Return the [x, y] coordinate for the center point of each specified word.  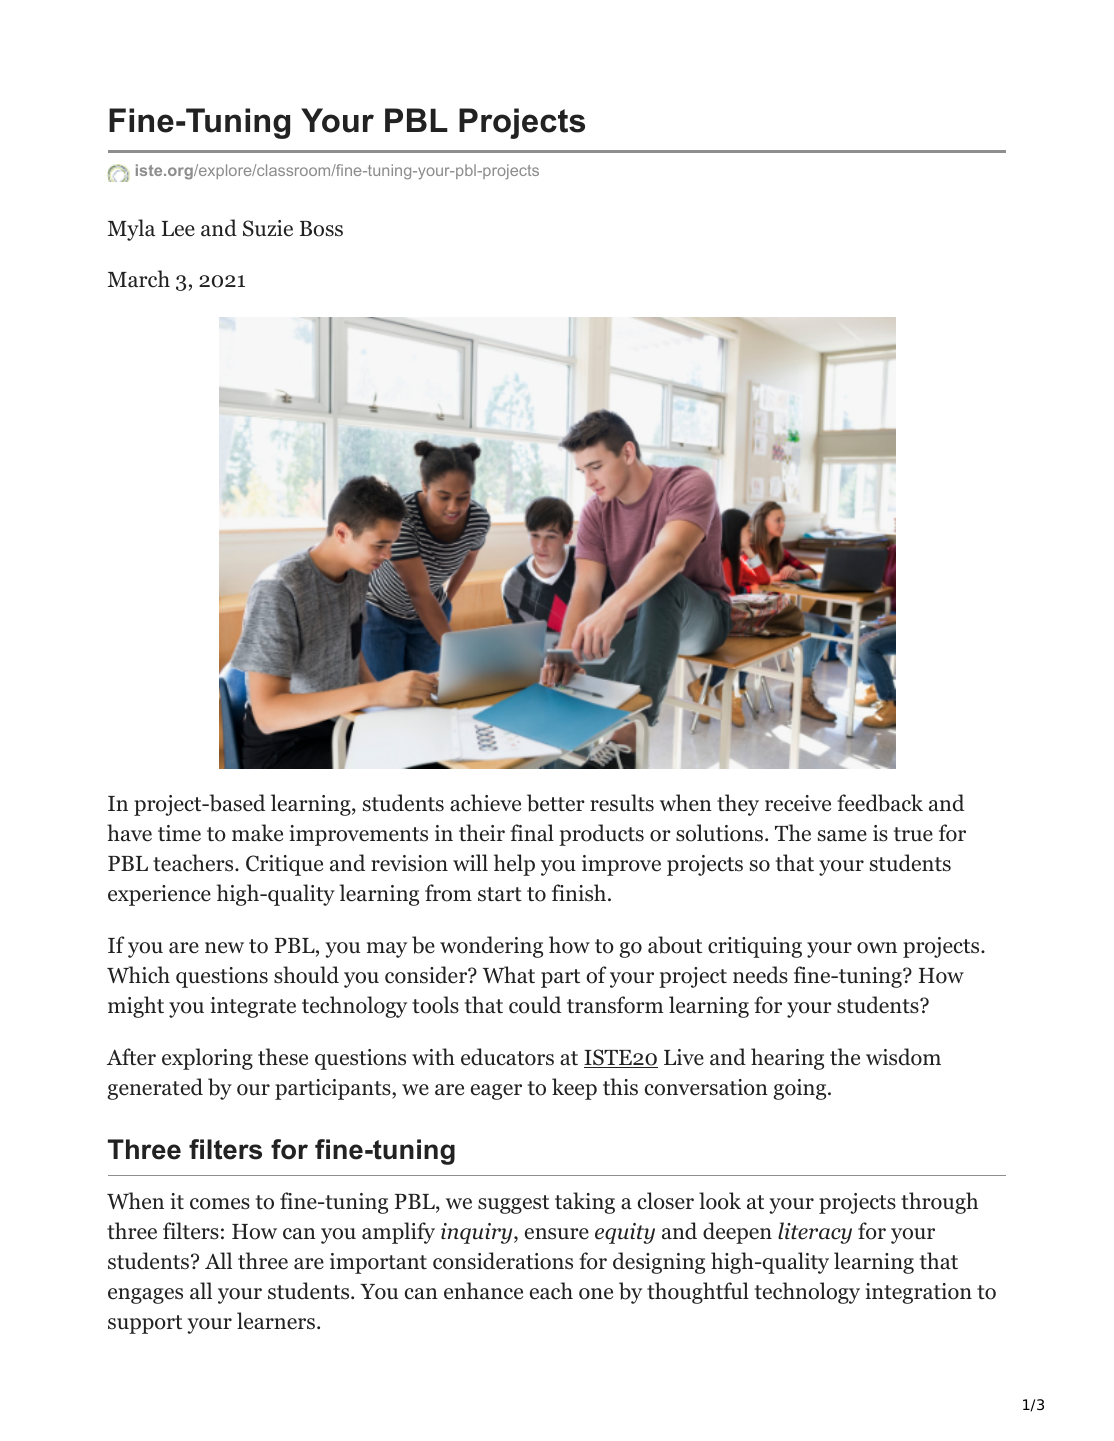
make [257, 833]
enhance [483, 1291]
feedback [880, 803]
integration [918, 1293]
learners [276, 1321]
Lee [178, 229]
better [556, 803]
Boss [321, 229]
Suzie [268, 228]
